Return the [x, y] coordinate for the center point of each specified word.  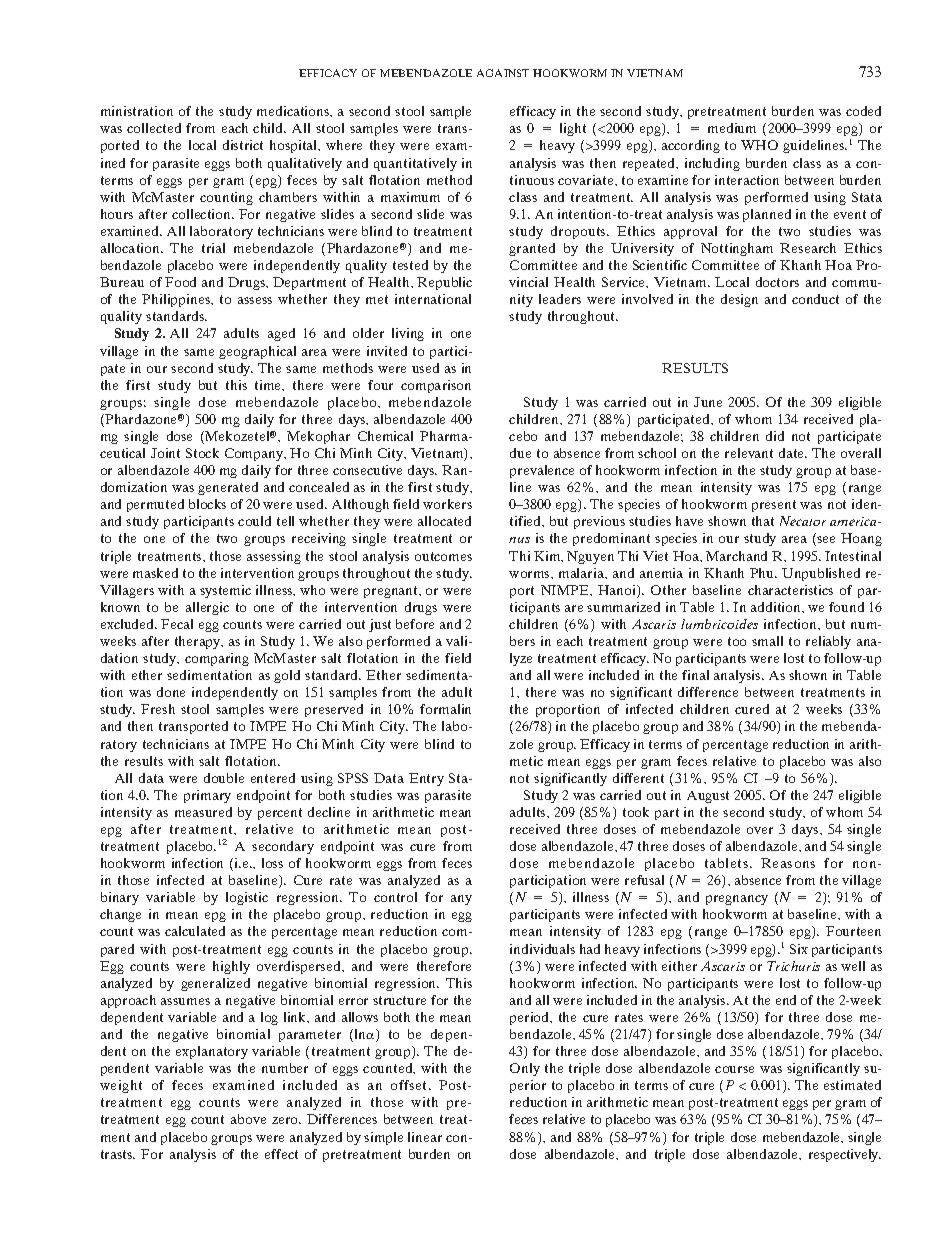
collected [154, 128]
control [395, 897]
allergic [207, 608]
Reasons [788, 863]
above [248, 1119]
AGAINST [503, 73]
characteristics [790, 590]
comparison [436, 386]
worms [530, 574]
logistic [247, 898]
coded [863, 111]
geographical [257, 352]
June [708, 402]
